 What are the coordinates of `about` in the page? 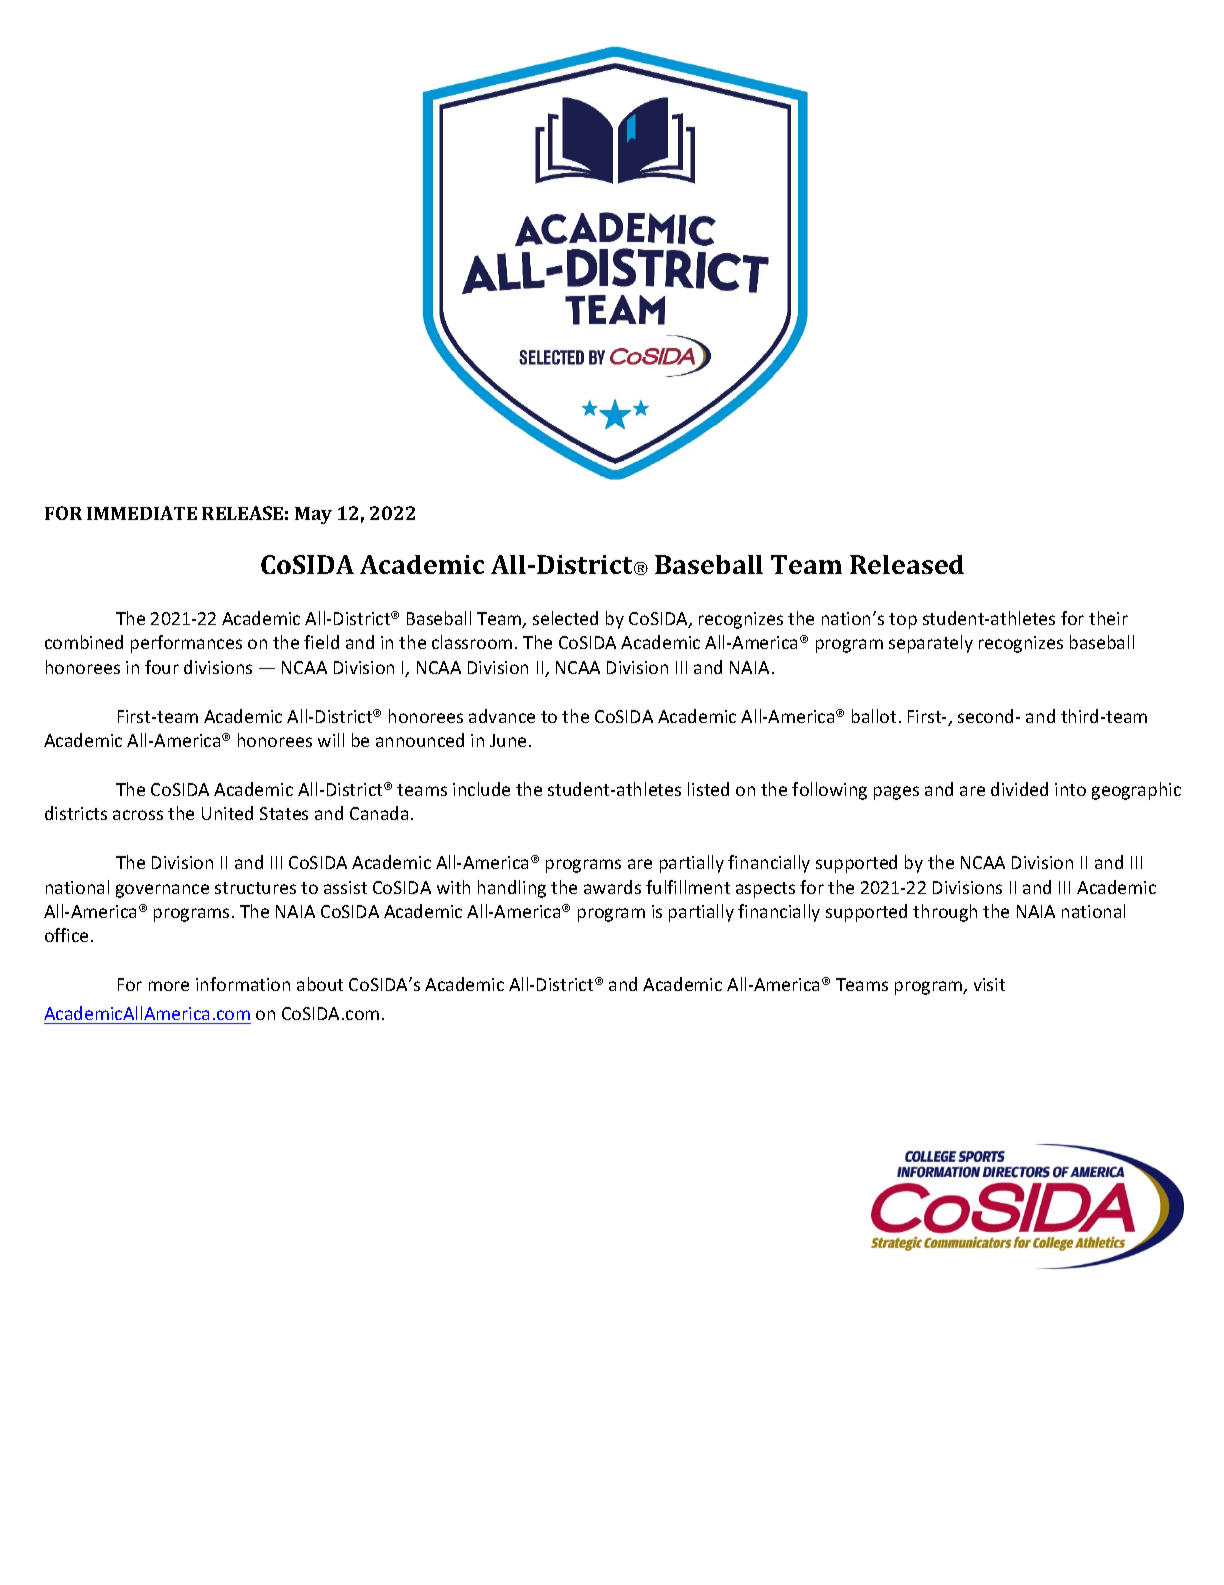 It's located at (320, 984).
